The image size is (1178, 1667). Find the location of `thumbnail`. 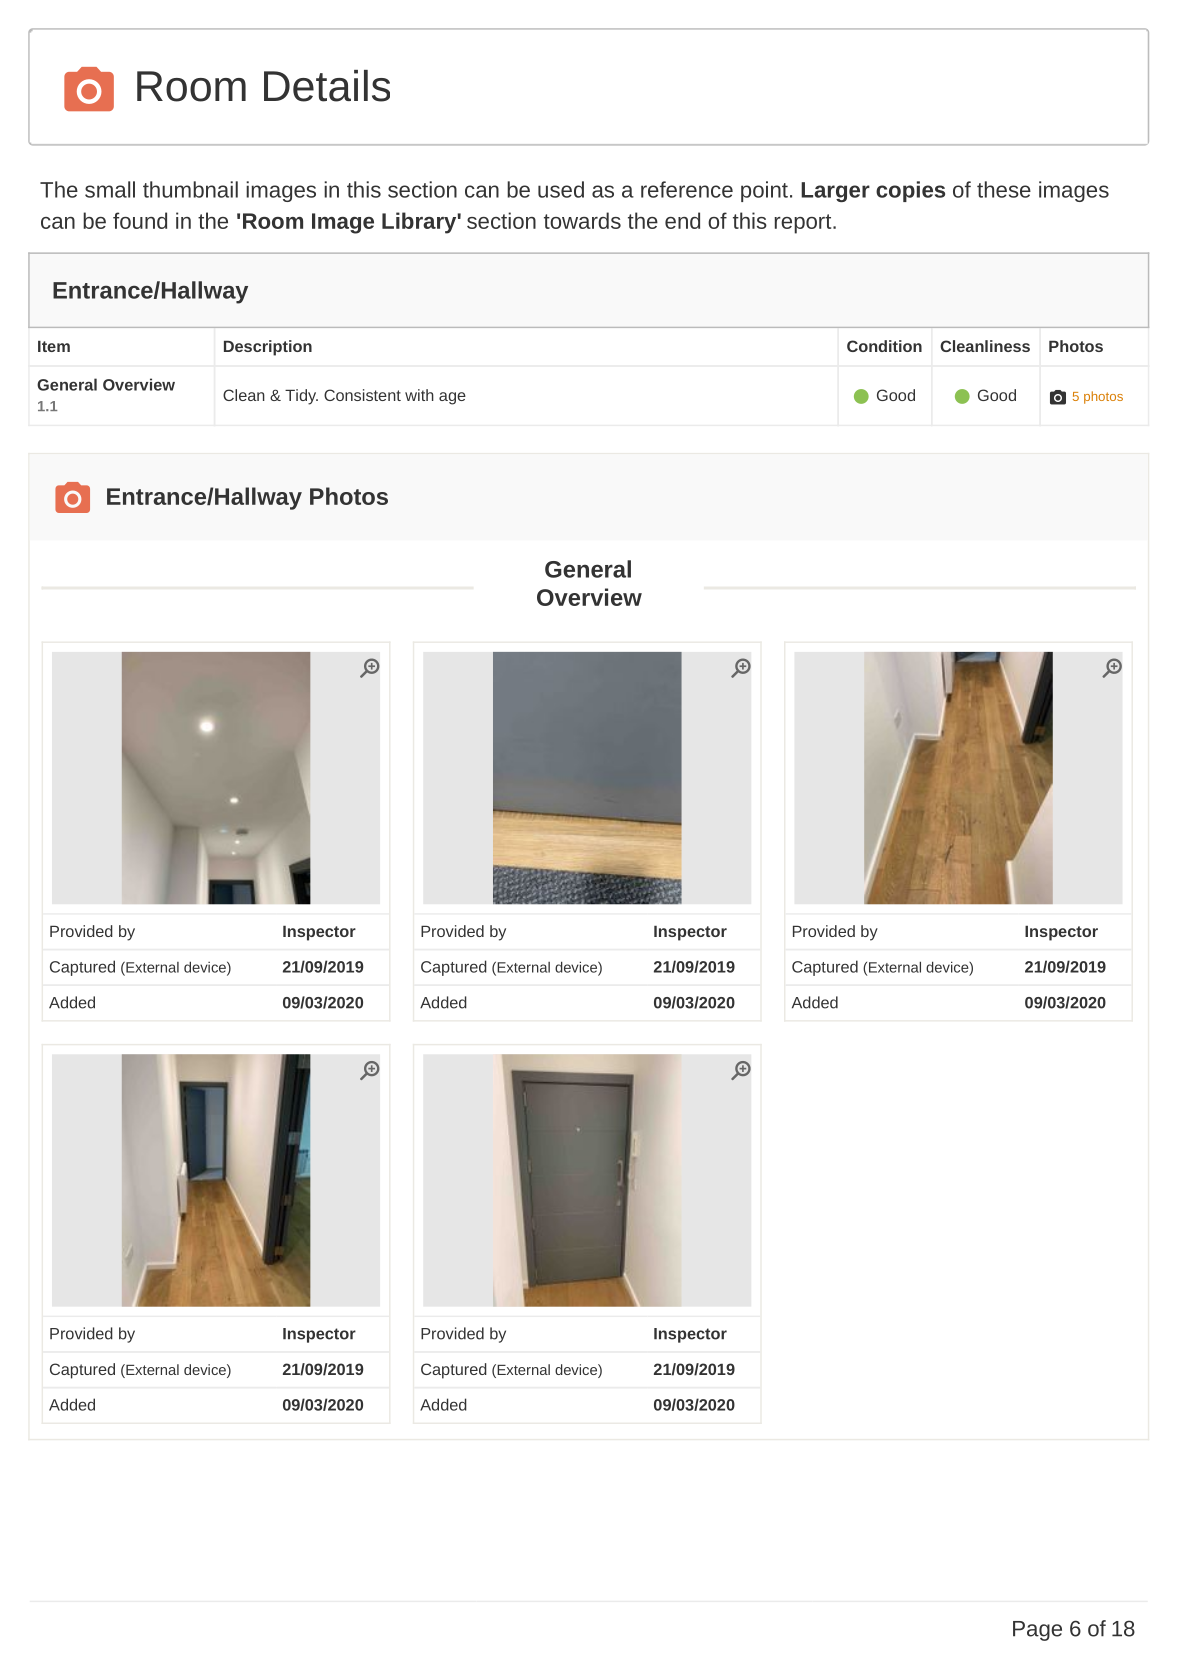

thumbnail is located at coordinates (190, 189).
